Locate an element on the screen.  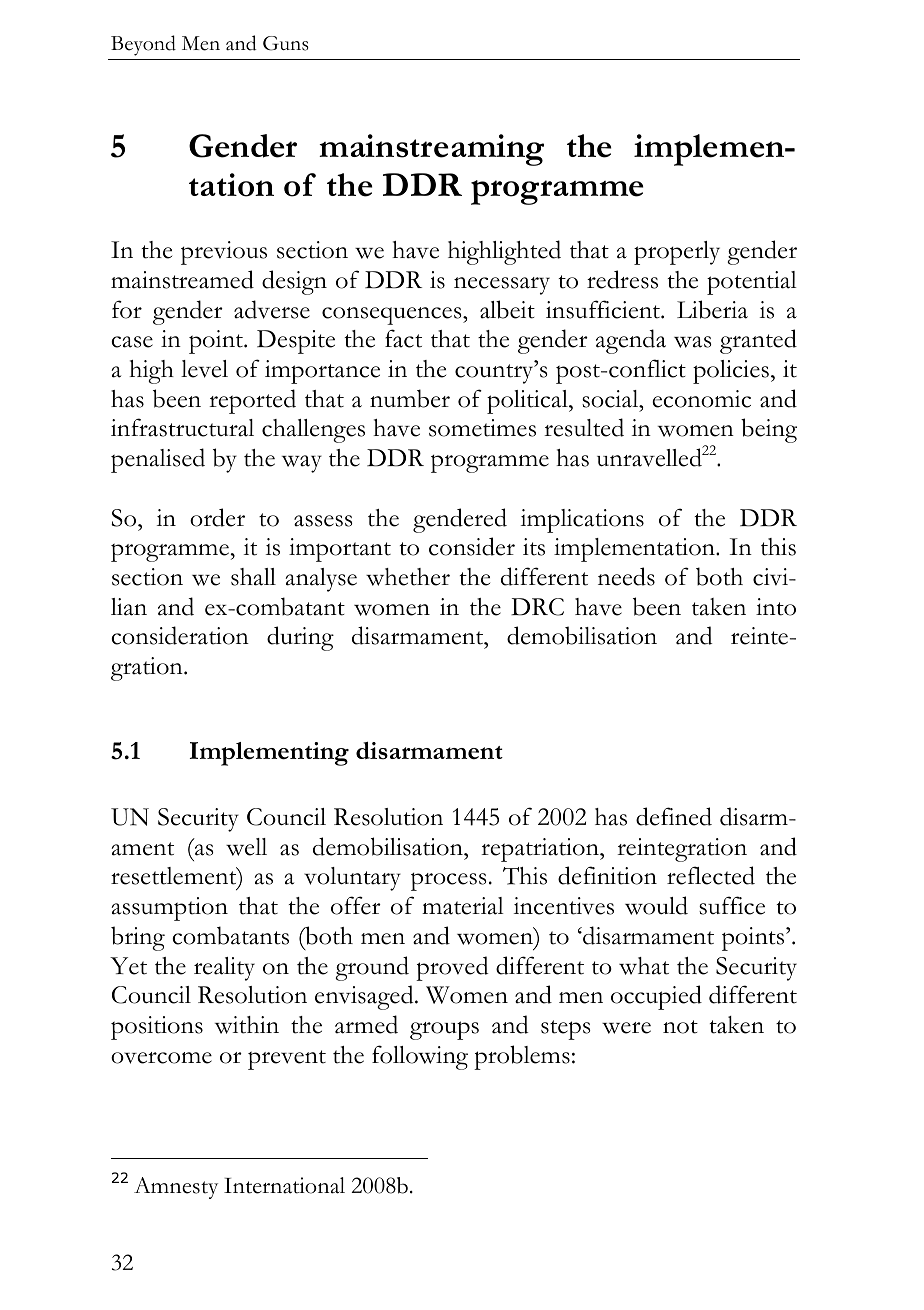
Beyond is located at coordinates (143, 45).
